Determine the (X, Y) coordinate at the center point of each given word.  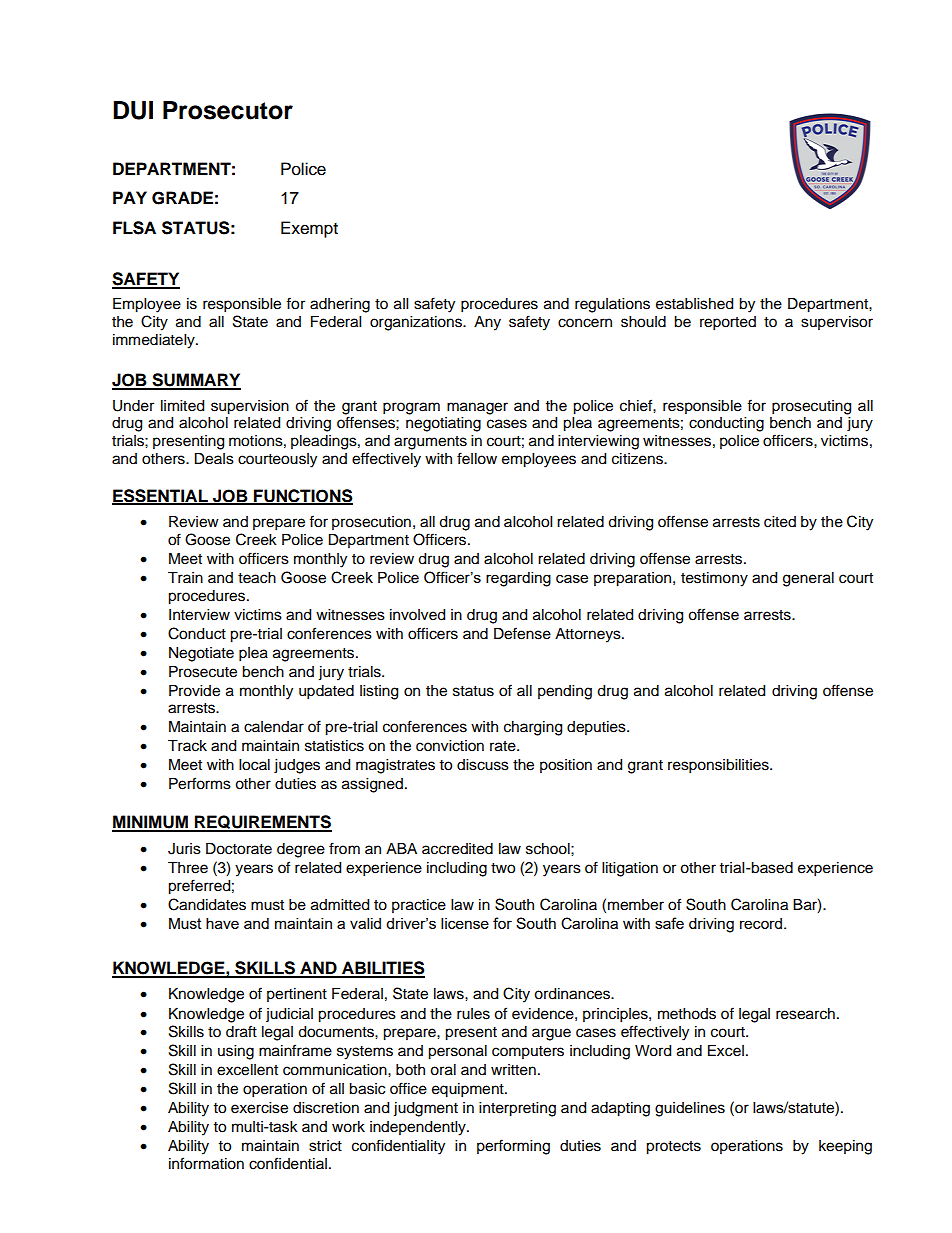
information (206, 1163)
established (694, 304)
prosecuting (811, 407)
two (503, 868)
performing (513, 1147)
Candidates (207, 904)
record (761, 923)
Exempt (309, 229)
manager (477, 408)
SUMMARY (195, 381)
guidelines (690, 1109)
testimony (714, 579)
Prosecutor (228, 110)
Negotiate (201, 654)
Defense (522, 633)
